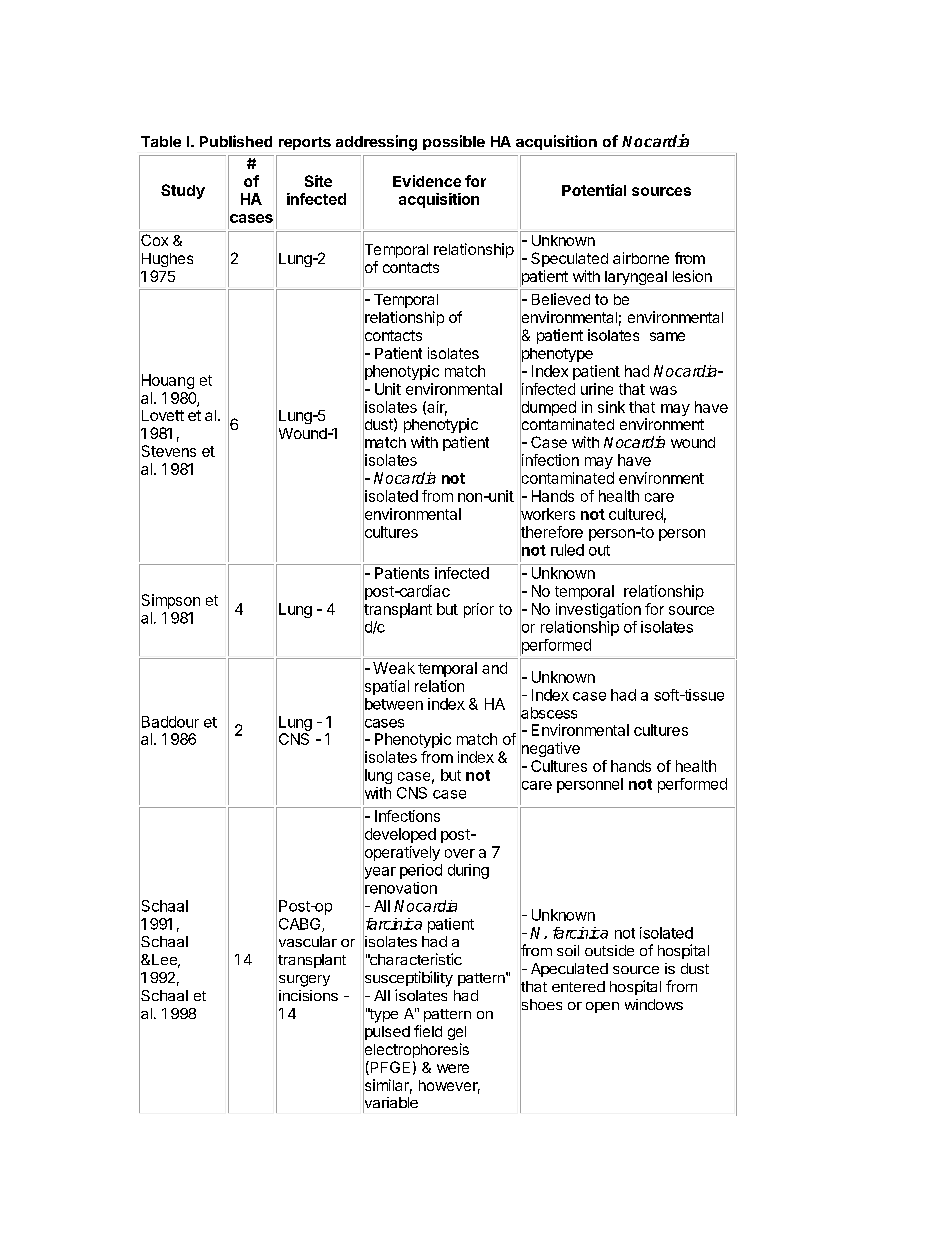  I want to click on sink, so click(611, 407).
